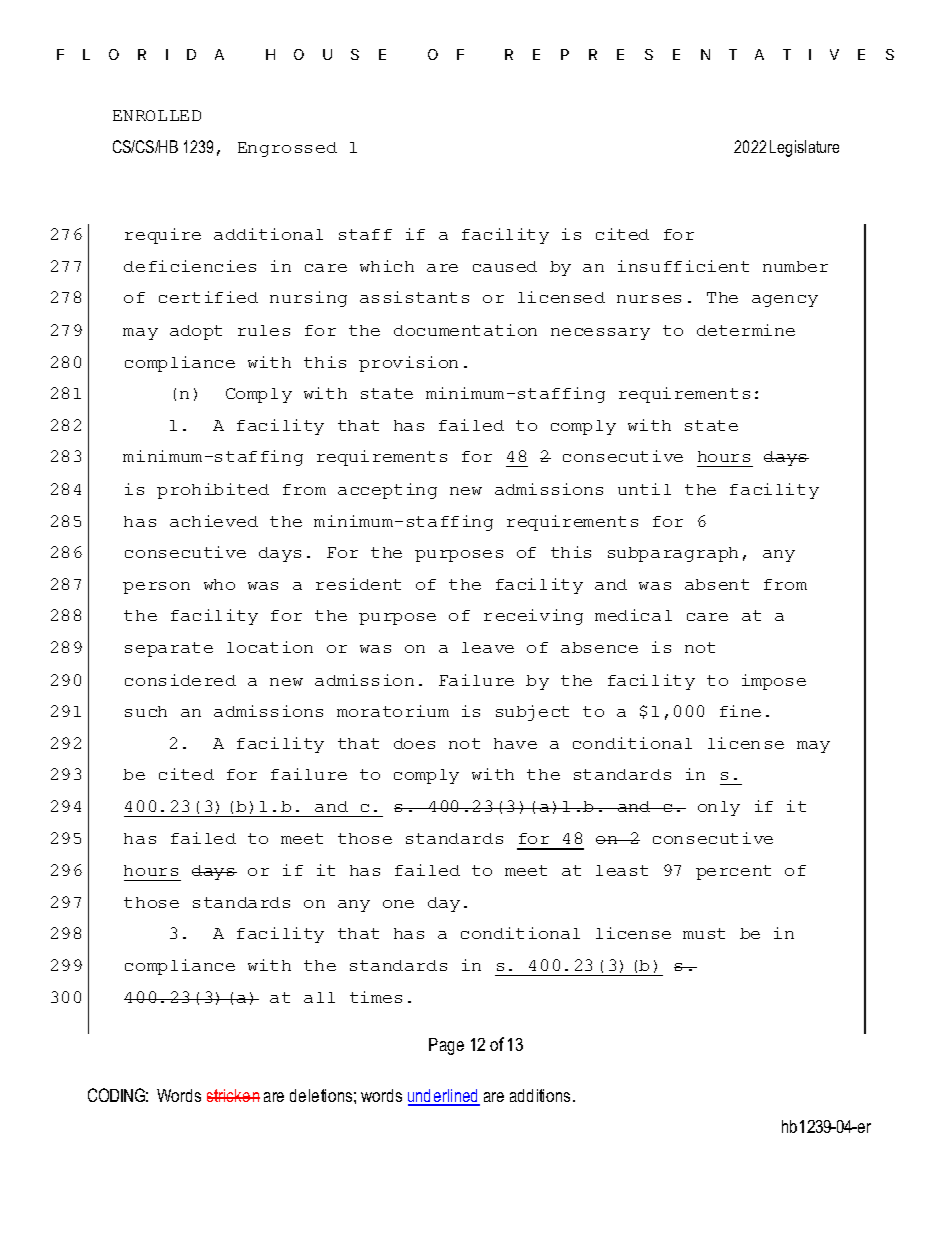  I want to click on stricken, so click(233, 1095).
